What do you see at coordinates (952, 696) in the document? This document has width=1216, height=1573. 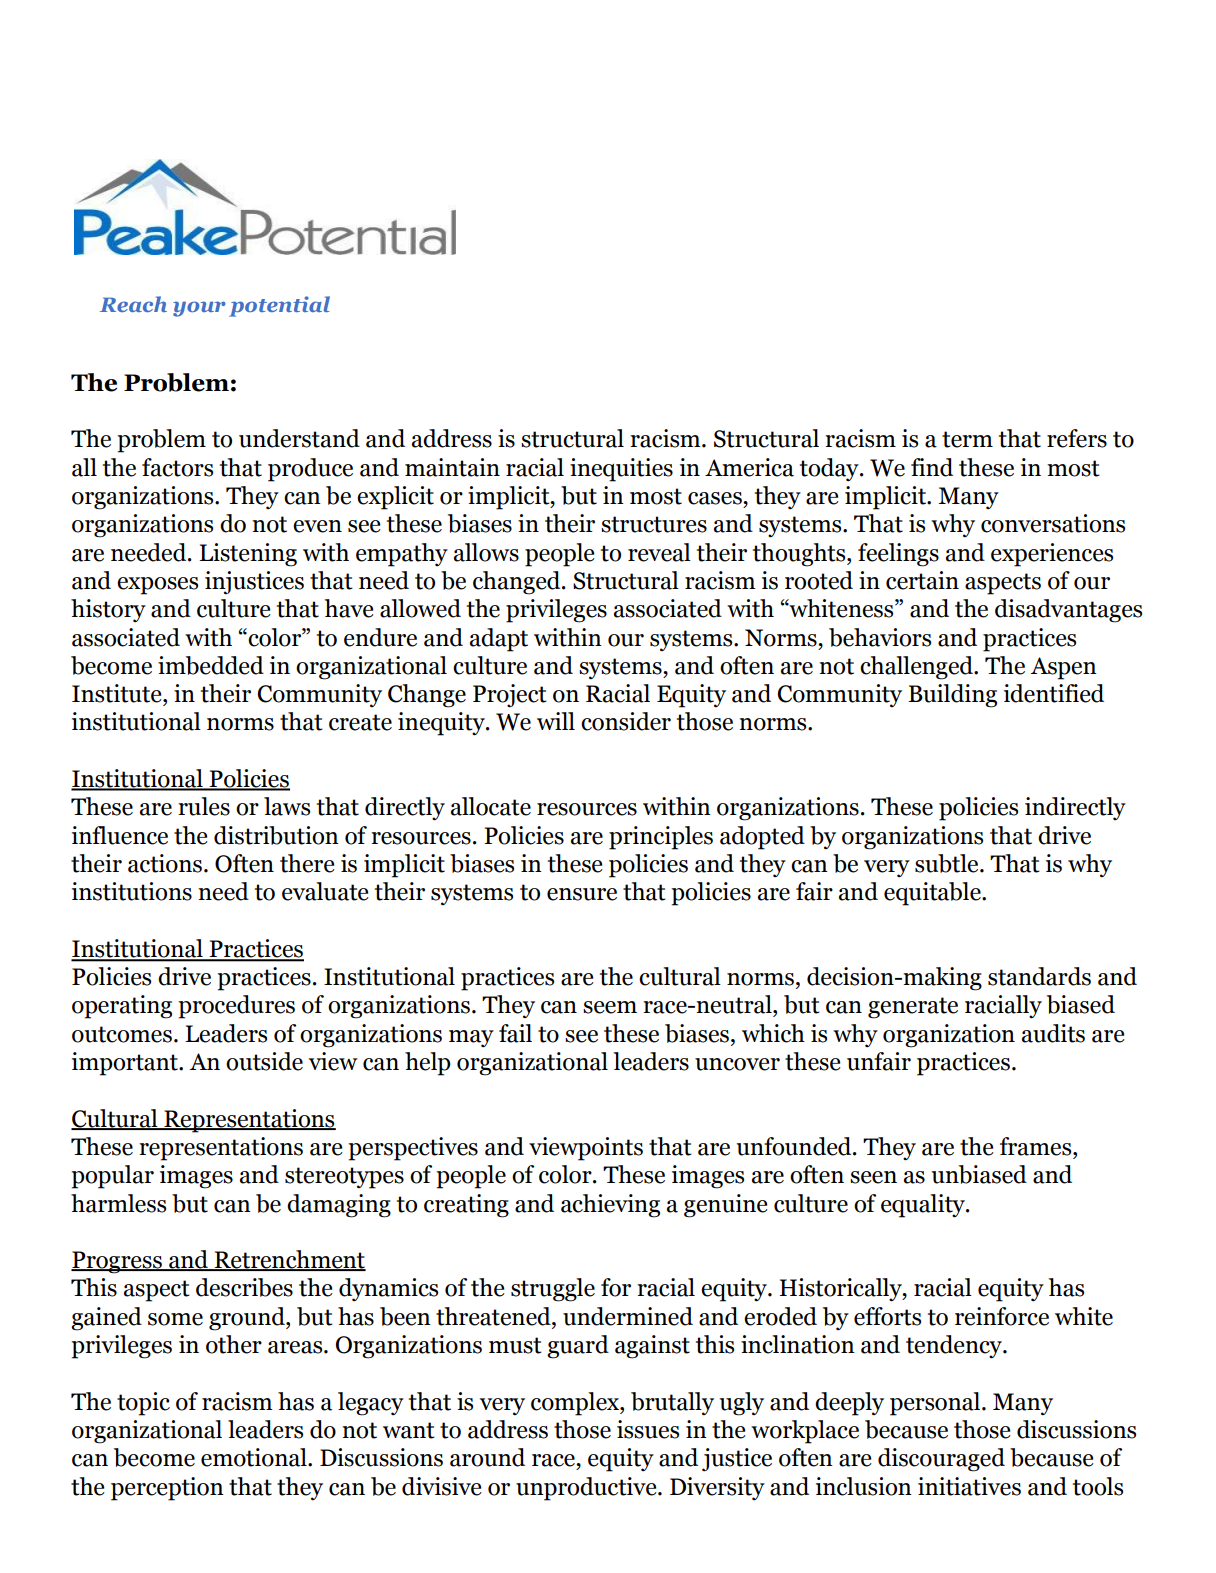 I see `Building` at bounding box center [952, 696].
